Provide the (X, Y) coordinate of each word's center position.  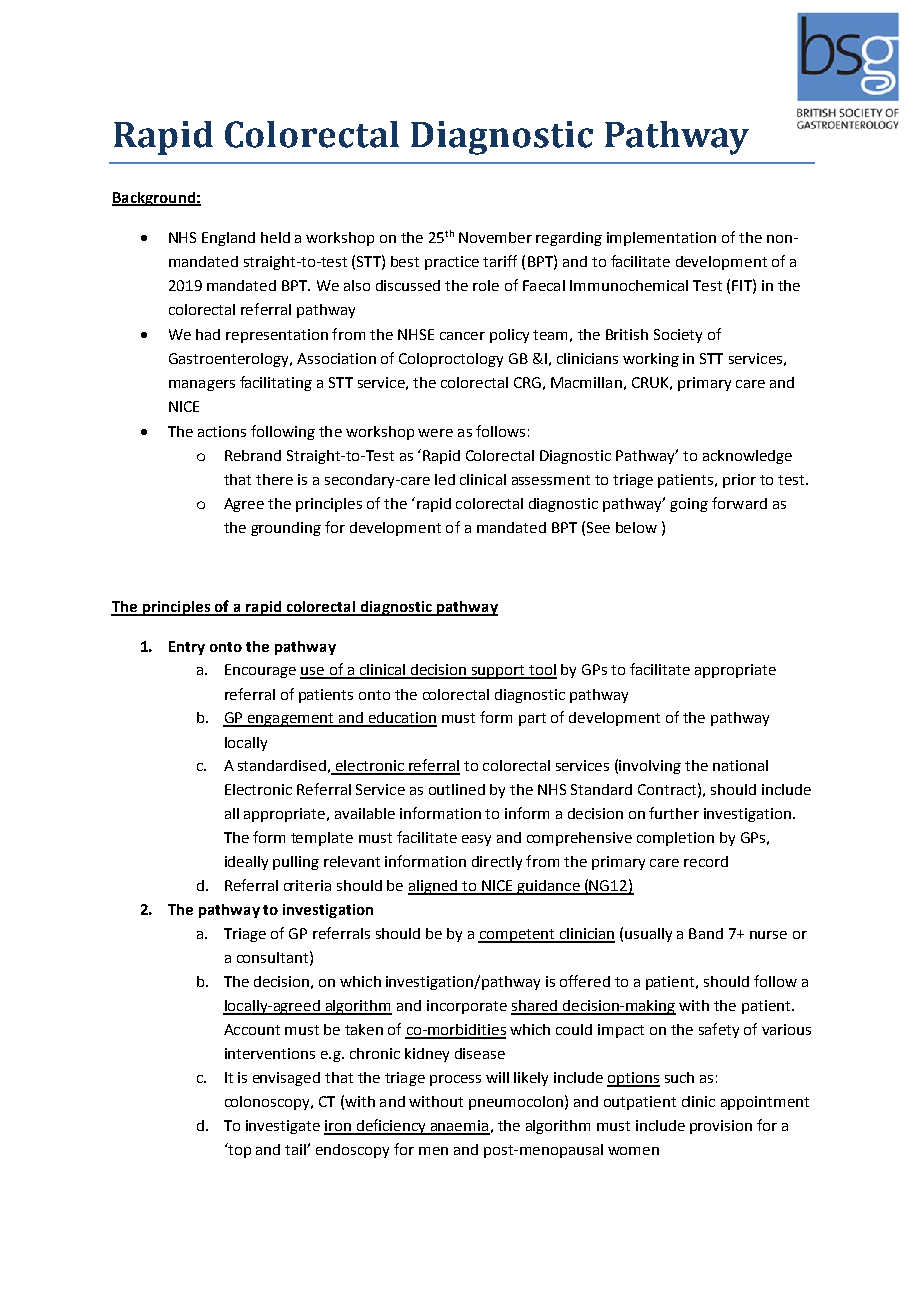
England (228, 239)
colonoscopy (268, 1103)
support (498, 672)
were (435, 433)
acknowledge (747, 457)
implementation (661, 239)
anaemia (459, 1127)
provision (721, 1127)
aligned (433, 887)
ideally (246, 863)
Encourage (260, 671)
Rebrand (253, 455)
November (495, 237)
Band (706, 933)
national (740, 765)
